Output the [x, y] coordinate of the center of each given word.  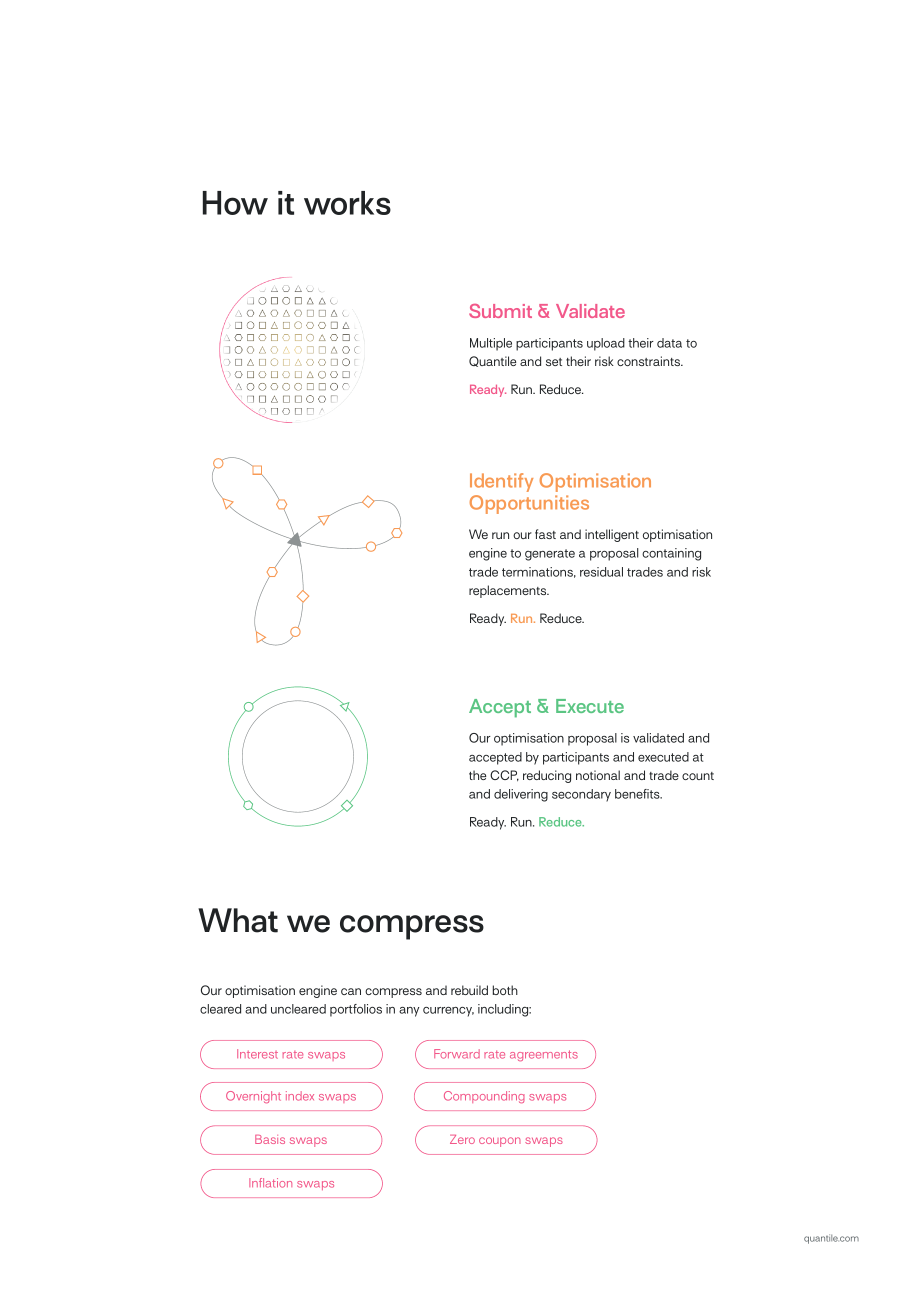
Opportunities [529, 504]
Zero [462, 1139]
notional [598, 775]
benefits [638, 794]
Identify [501, 482]
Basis [270, 1139]
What [238, 920]
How [235, 203]
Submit [500, 311]
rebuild [469, 990]
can [351, 991]
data [669, 343]
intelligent [612, 535]
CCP [504, 775]
